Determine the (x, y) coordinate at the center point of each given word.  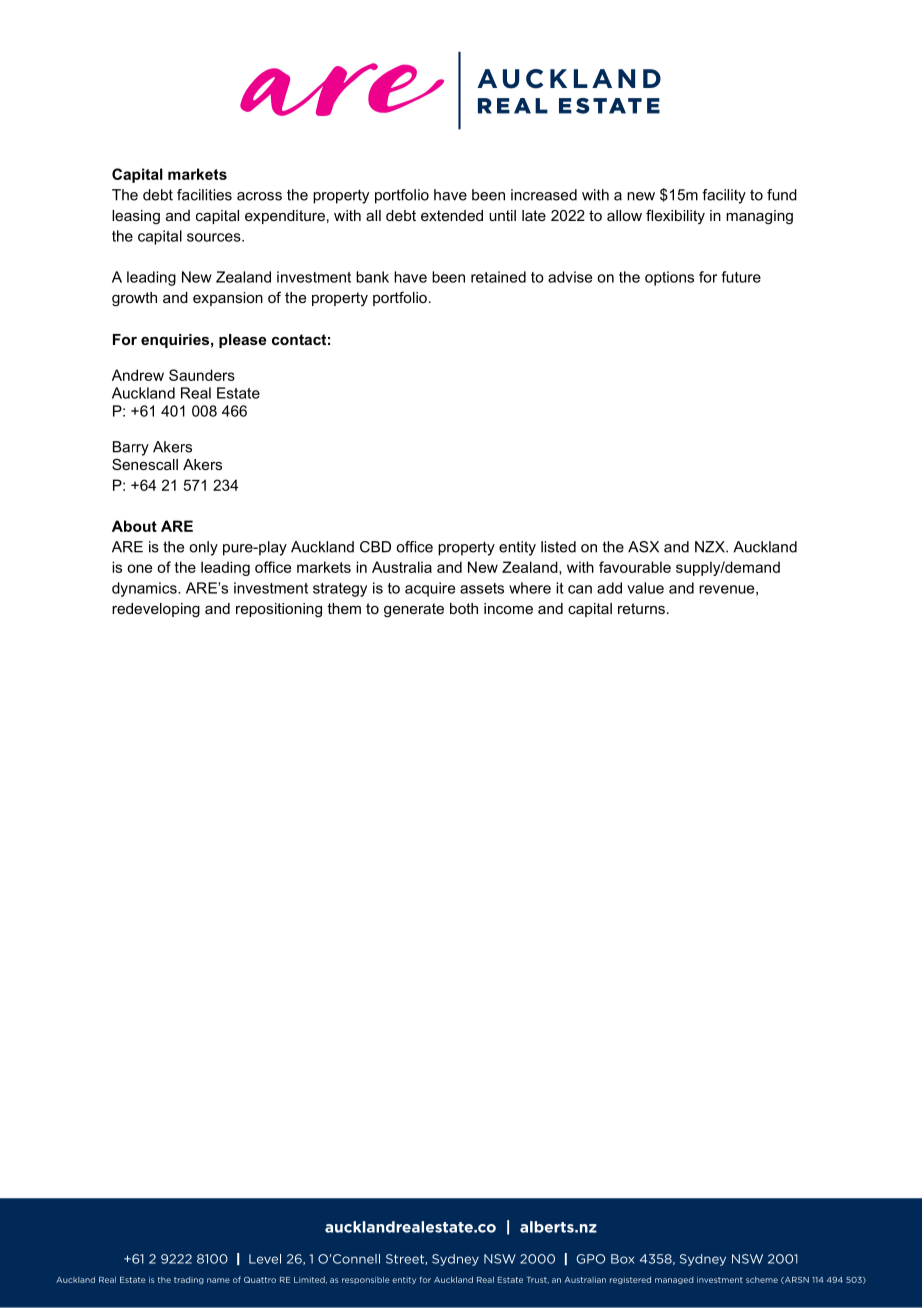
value (645, 588)
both (464, 608)
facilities (204, 195)
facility (724, 196)
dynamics (145, 589)
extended (452, 215)
